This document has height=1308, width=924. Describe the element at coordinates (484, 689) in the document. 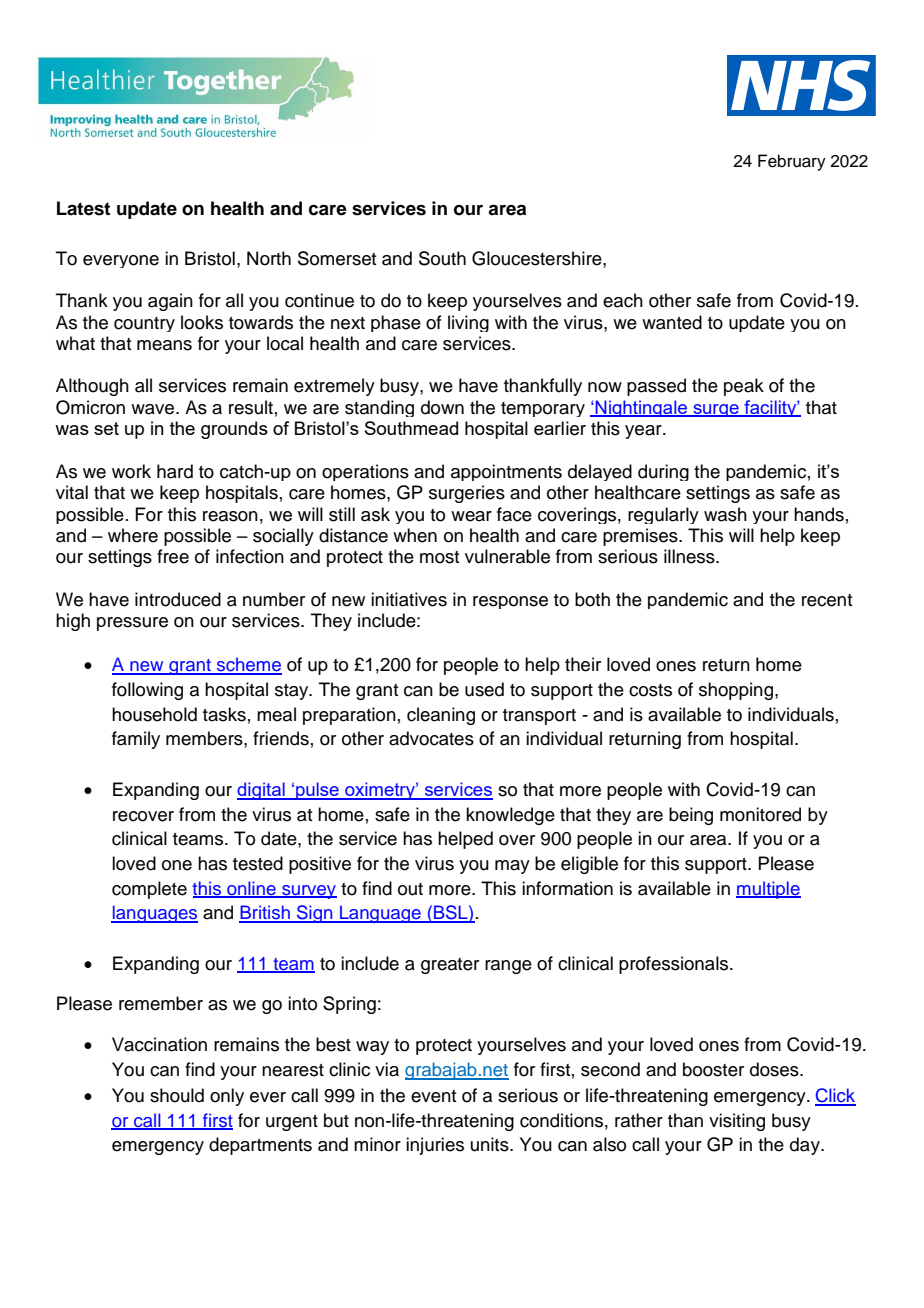

I see `used` at that location.
